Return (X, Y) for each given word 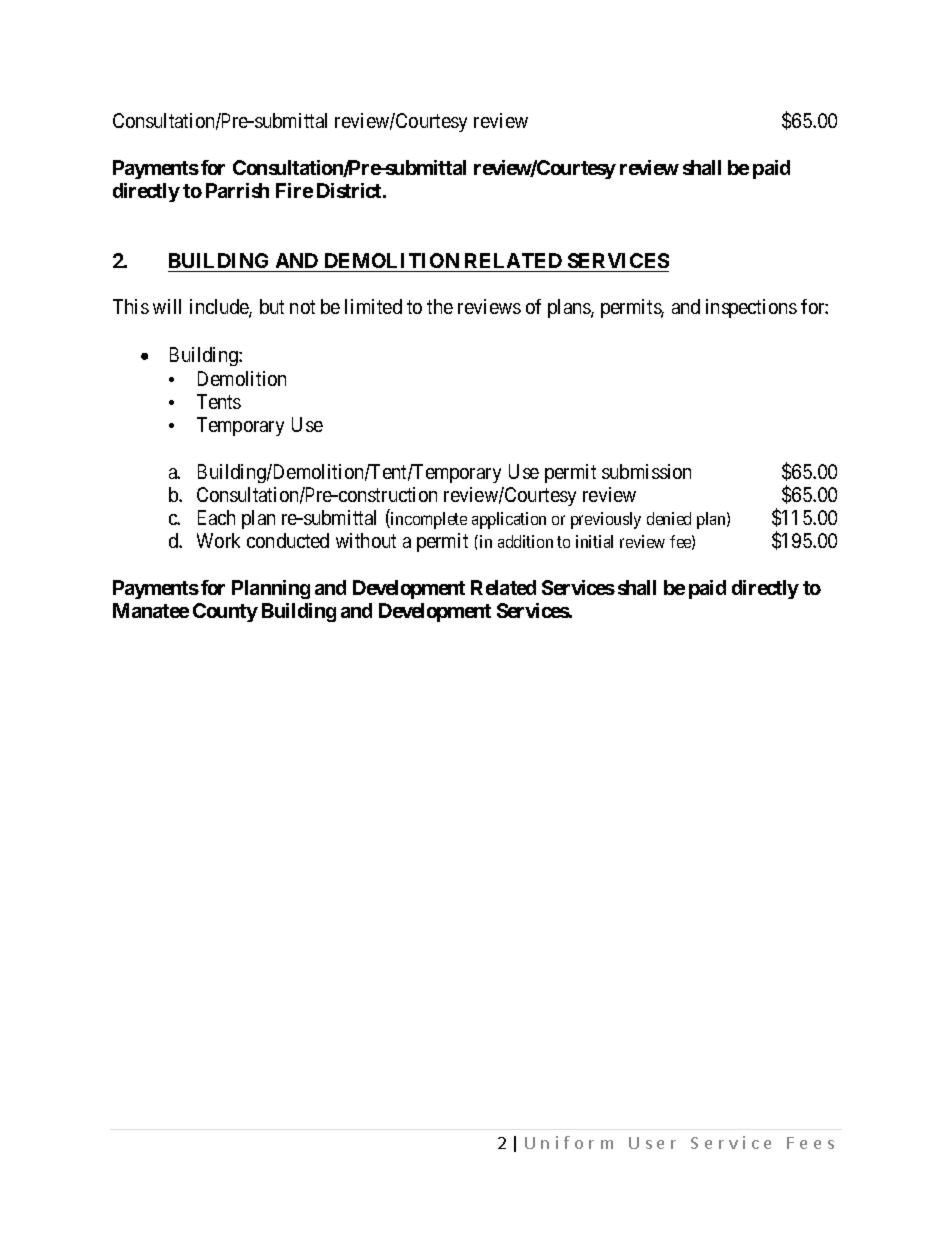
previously (606, 520)
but (272, 306)
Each (216, 517)
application (509, 520)
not (302, 307)
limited (373, 306)
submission (646, 471)
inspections (751, 308)
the (440, 306)
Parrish (237, 190)
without (366, 540)
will (167, 306)
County (225, 612)
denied (669, 518)
